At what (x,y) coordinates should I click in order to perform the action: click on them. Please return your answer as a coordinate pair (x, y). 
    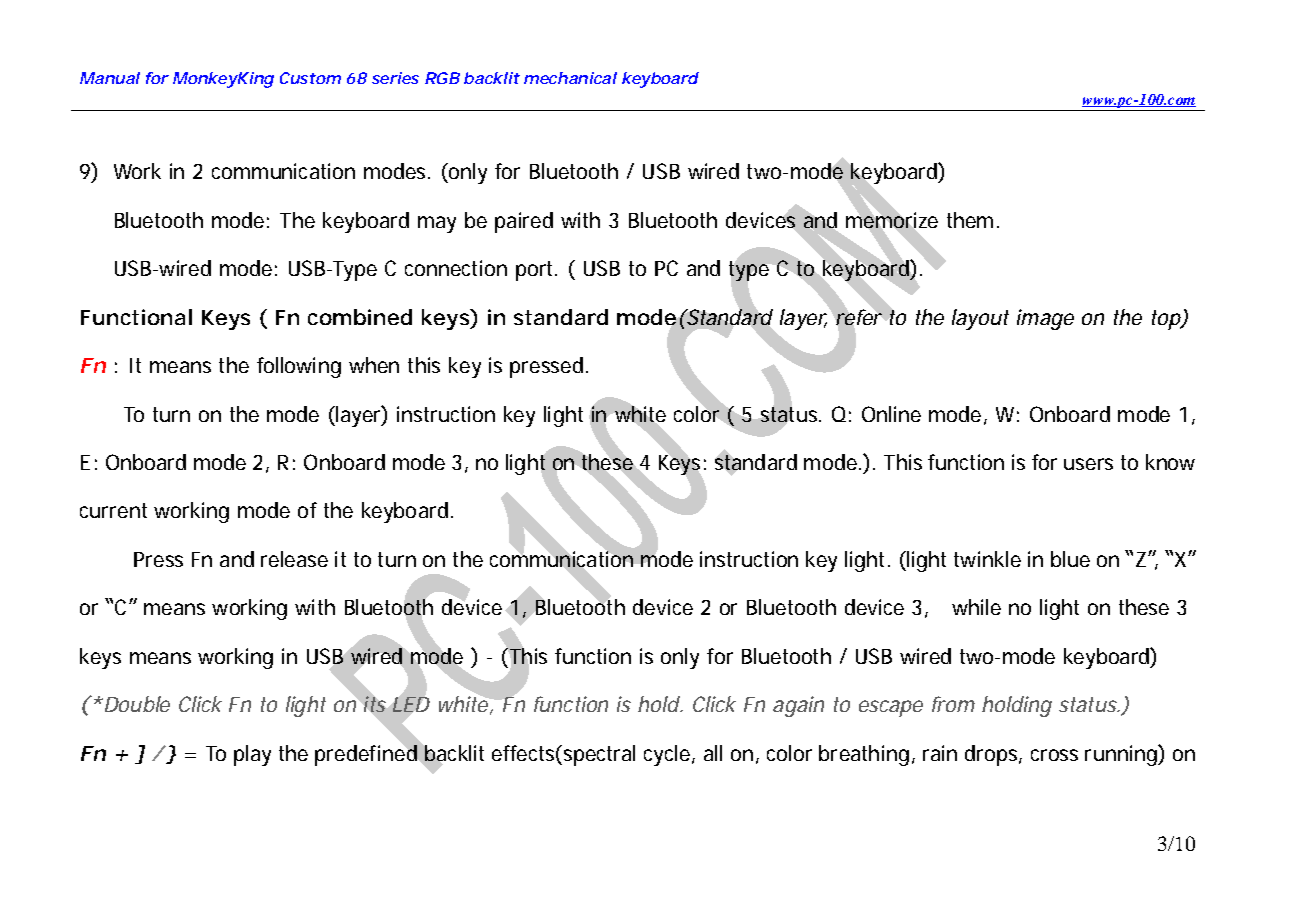
    Looking at the image, I should click on (970, 220).
